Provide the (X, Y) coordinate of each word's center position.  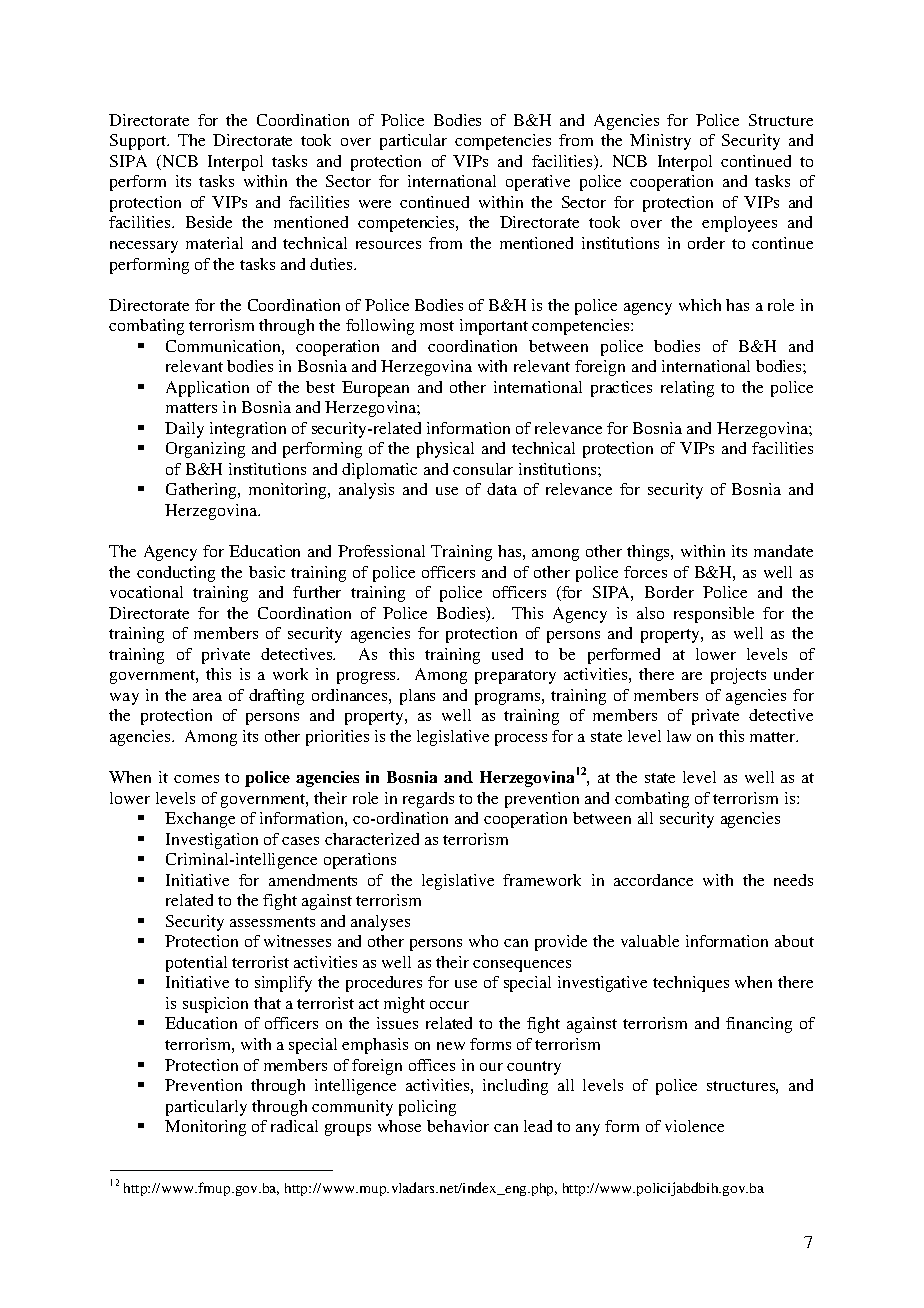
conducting (176, 574)
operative (538, 183)
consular (483, 469)
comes (196, 779)
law (679, 736)
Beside (209, 222)
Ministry (660, 142)
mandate (783, 551)
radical (294, 1126)
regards (428, 800)
